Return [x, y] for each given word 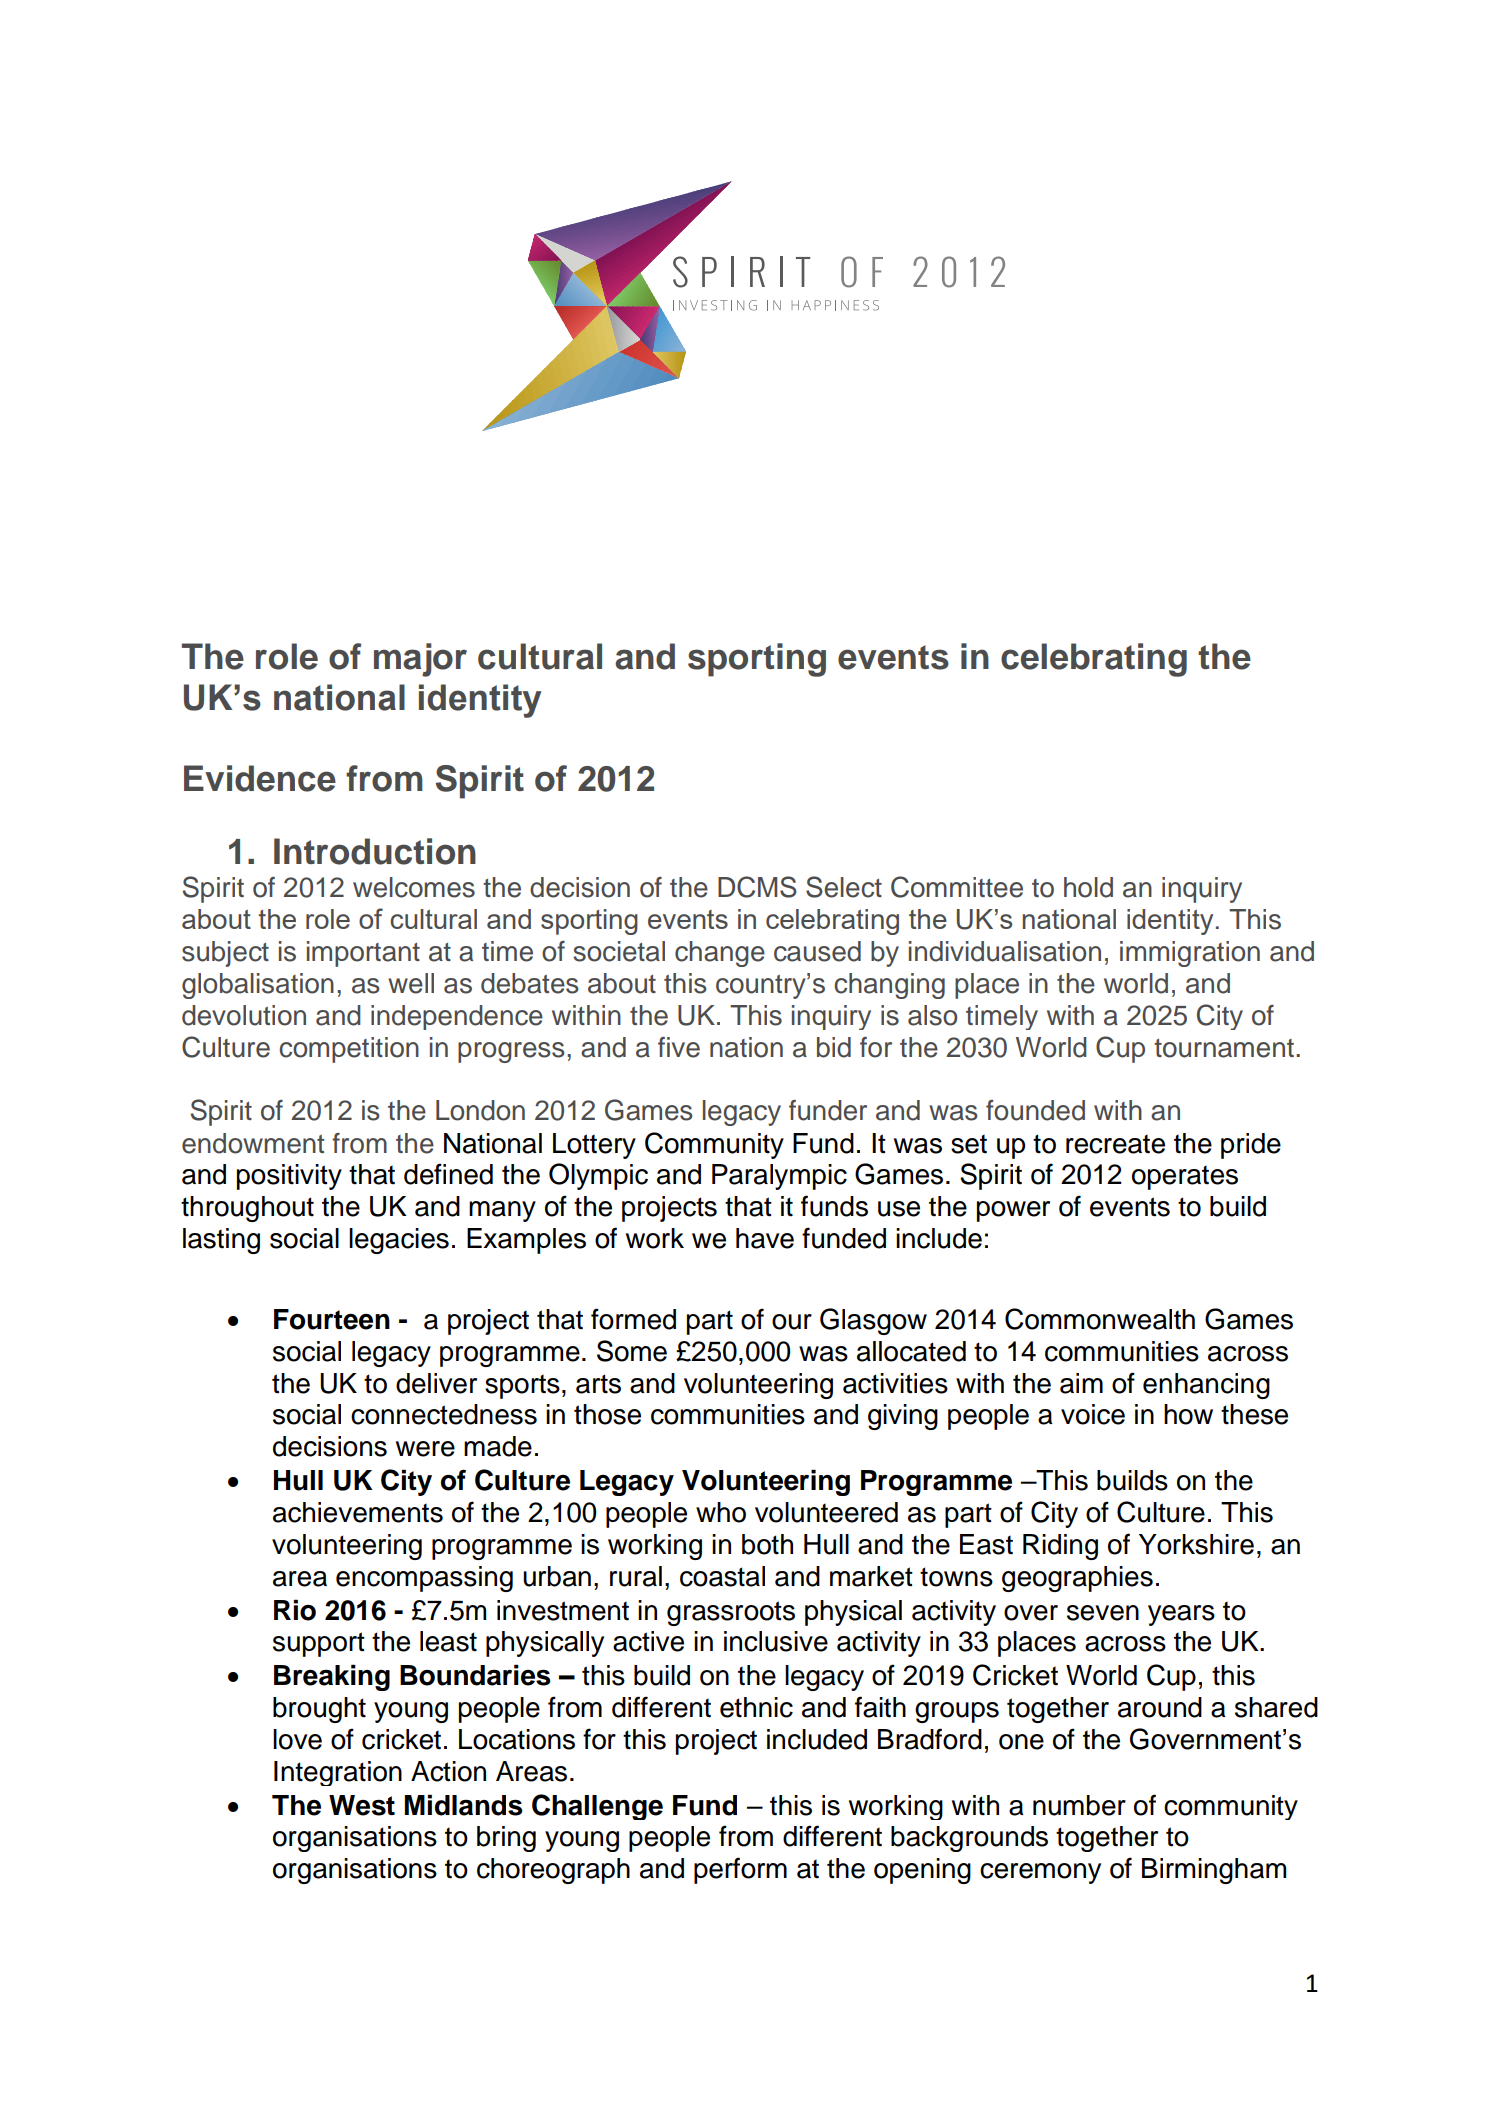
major [420, 660]
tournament [1224, 1048]
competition [349, 1050]
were [425, 1449]
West [362, 1805]
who [721, 1512]
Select [844, 887]
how [1188, 1414]
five [679, 1047]
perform [740, 1870]
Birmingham [1214, 1871]
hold [1088, 887]
